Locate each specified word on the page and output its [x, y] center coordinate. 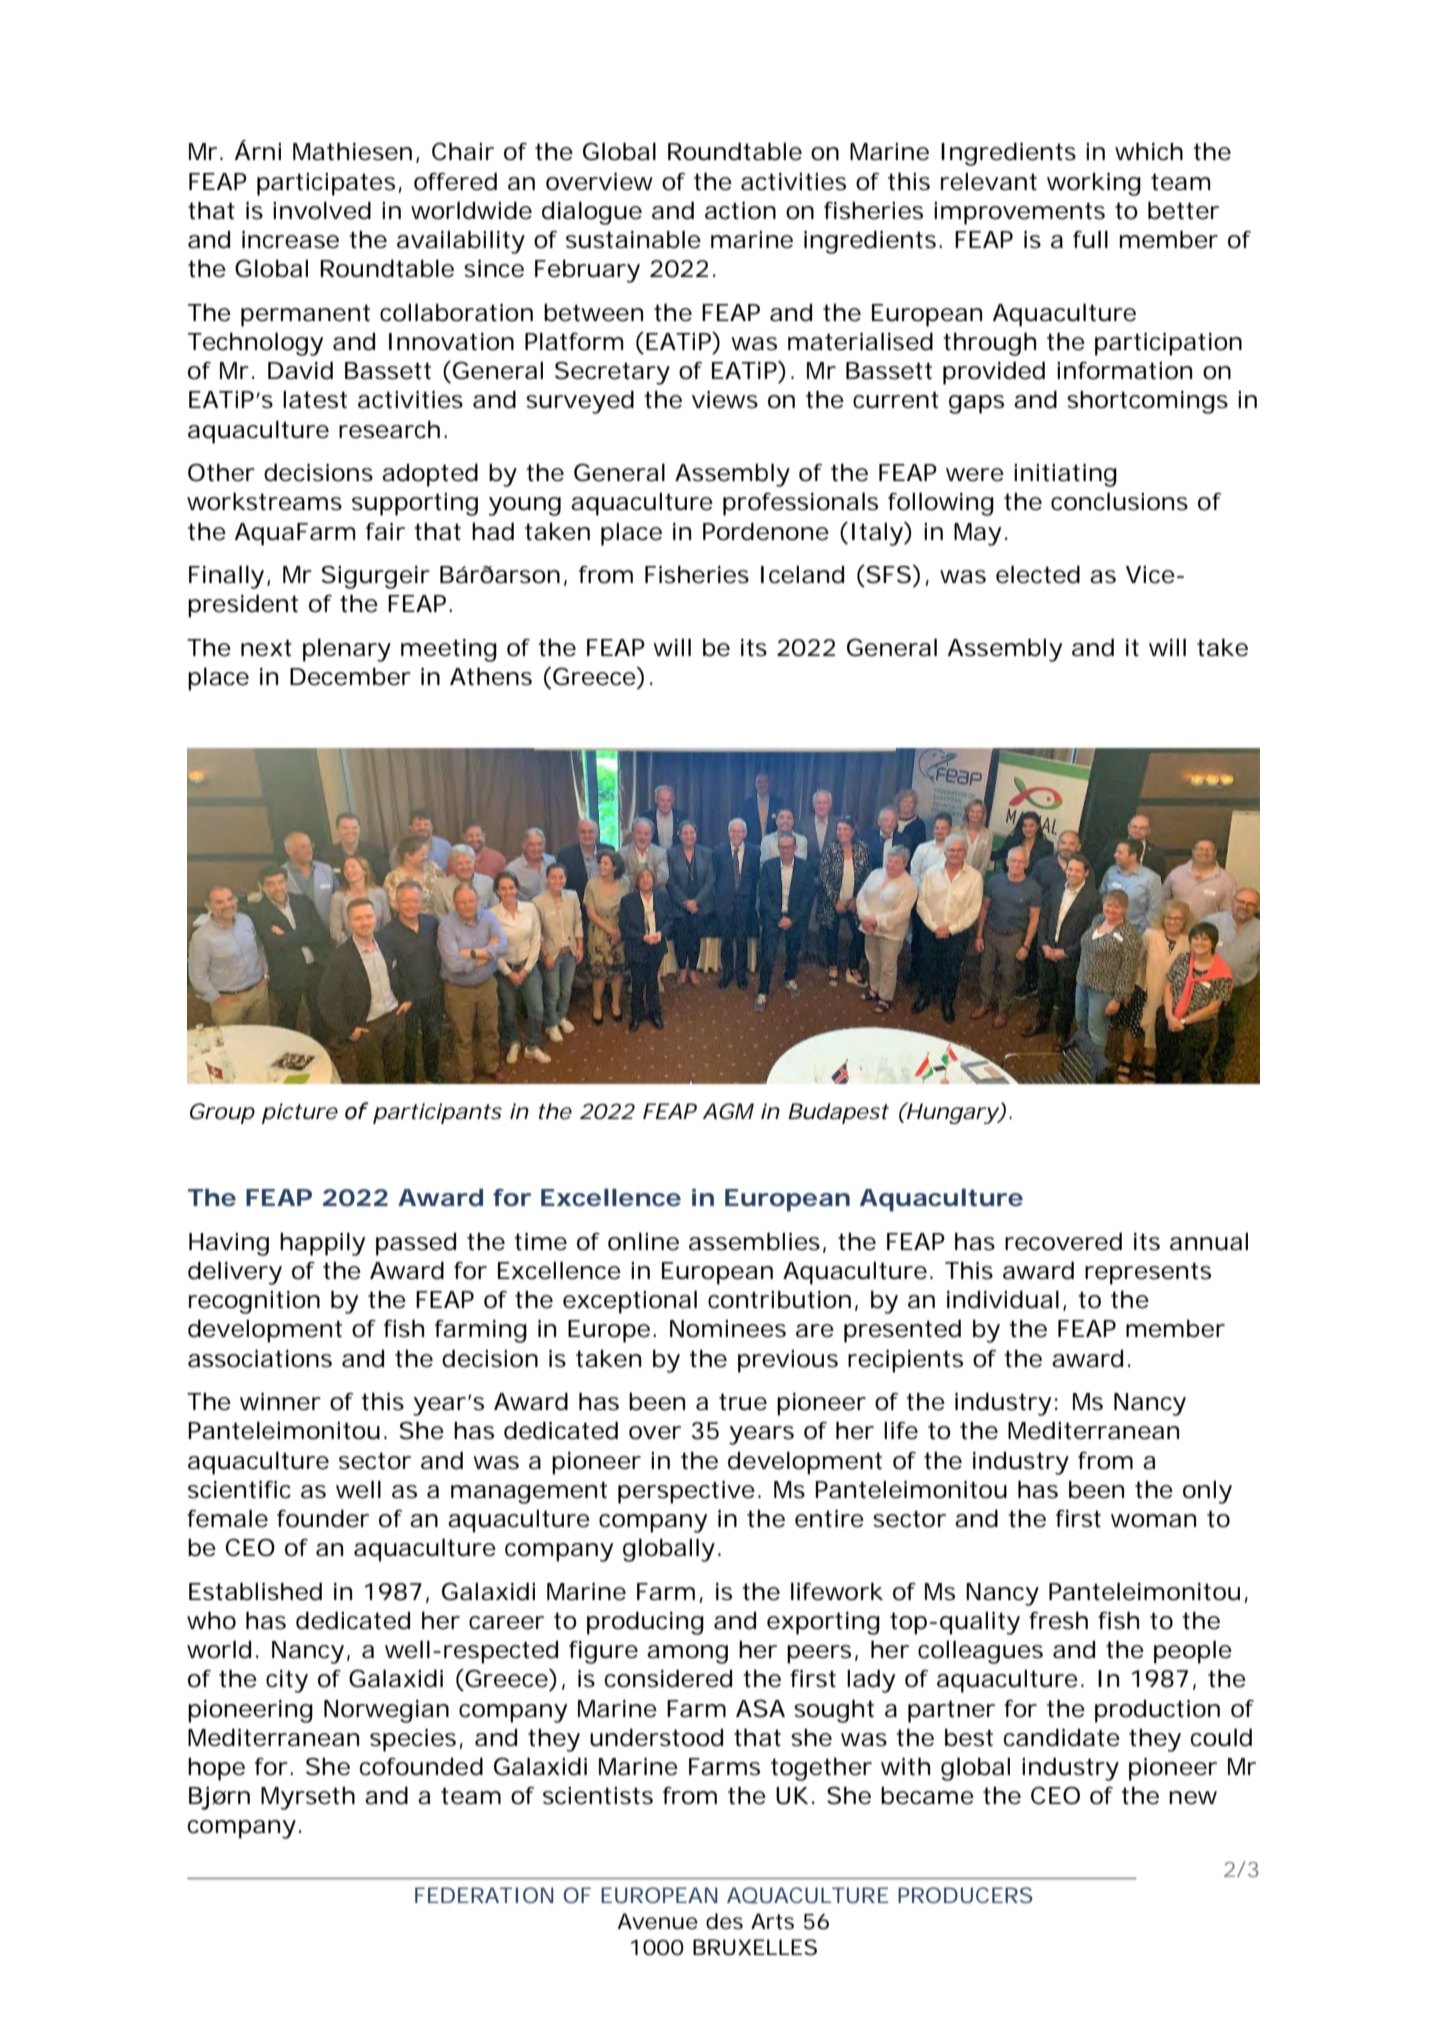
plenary [347, 650]
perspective [686, 1492]
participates [326, 184]
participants [437, 1113]
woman [1153, 1521]
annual [1209, 1241]
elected [1038, 574]
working [1094, 184]
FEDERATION [484, 1895]
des [724, 1921]
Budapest [838, 1113]
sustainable [633, 239]
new [1193, 1798]
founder [323, 1518]
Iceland [802, 574]
